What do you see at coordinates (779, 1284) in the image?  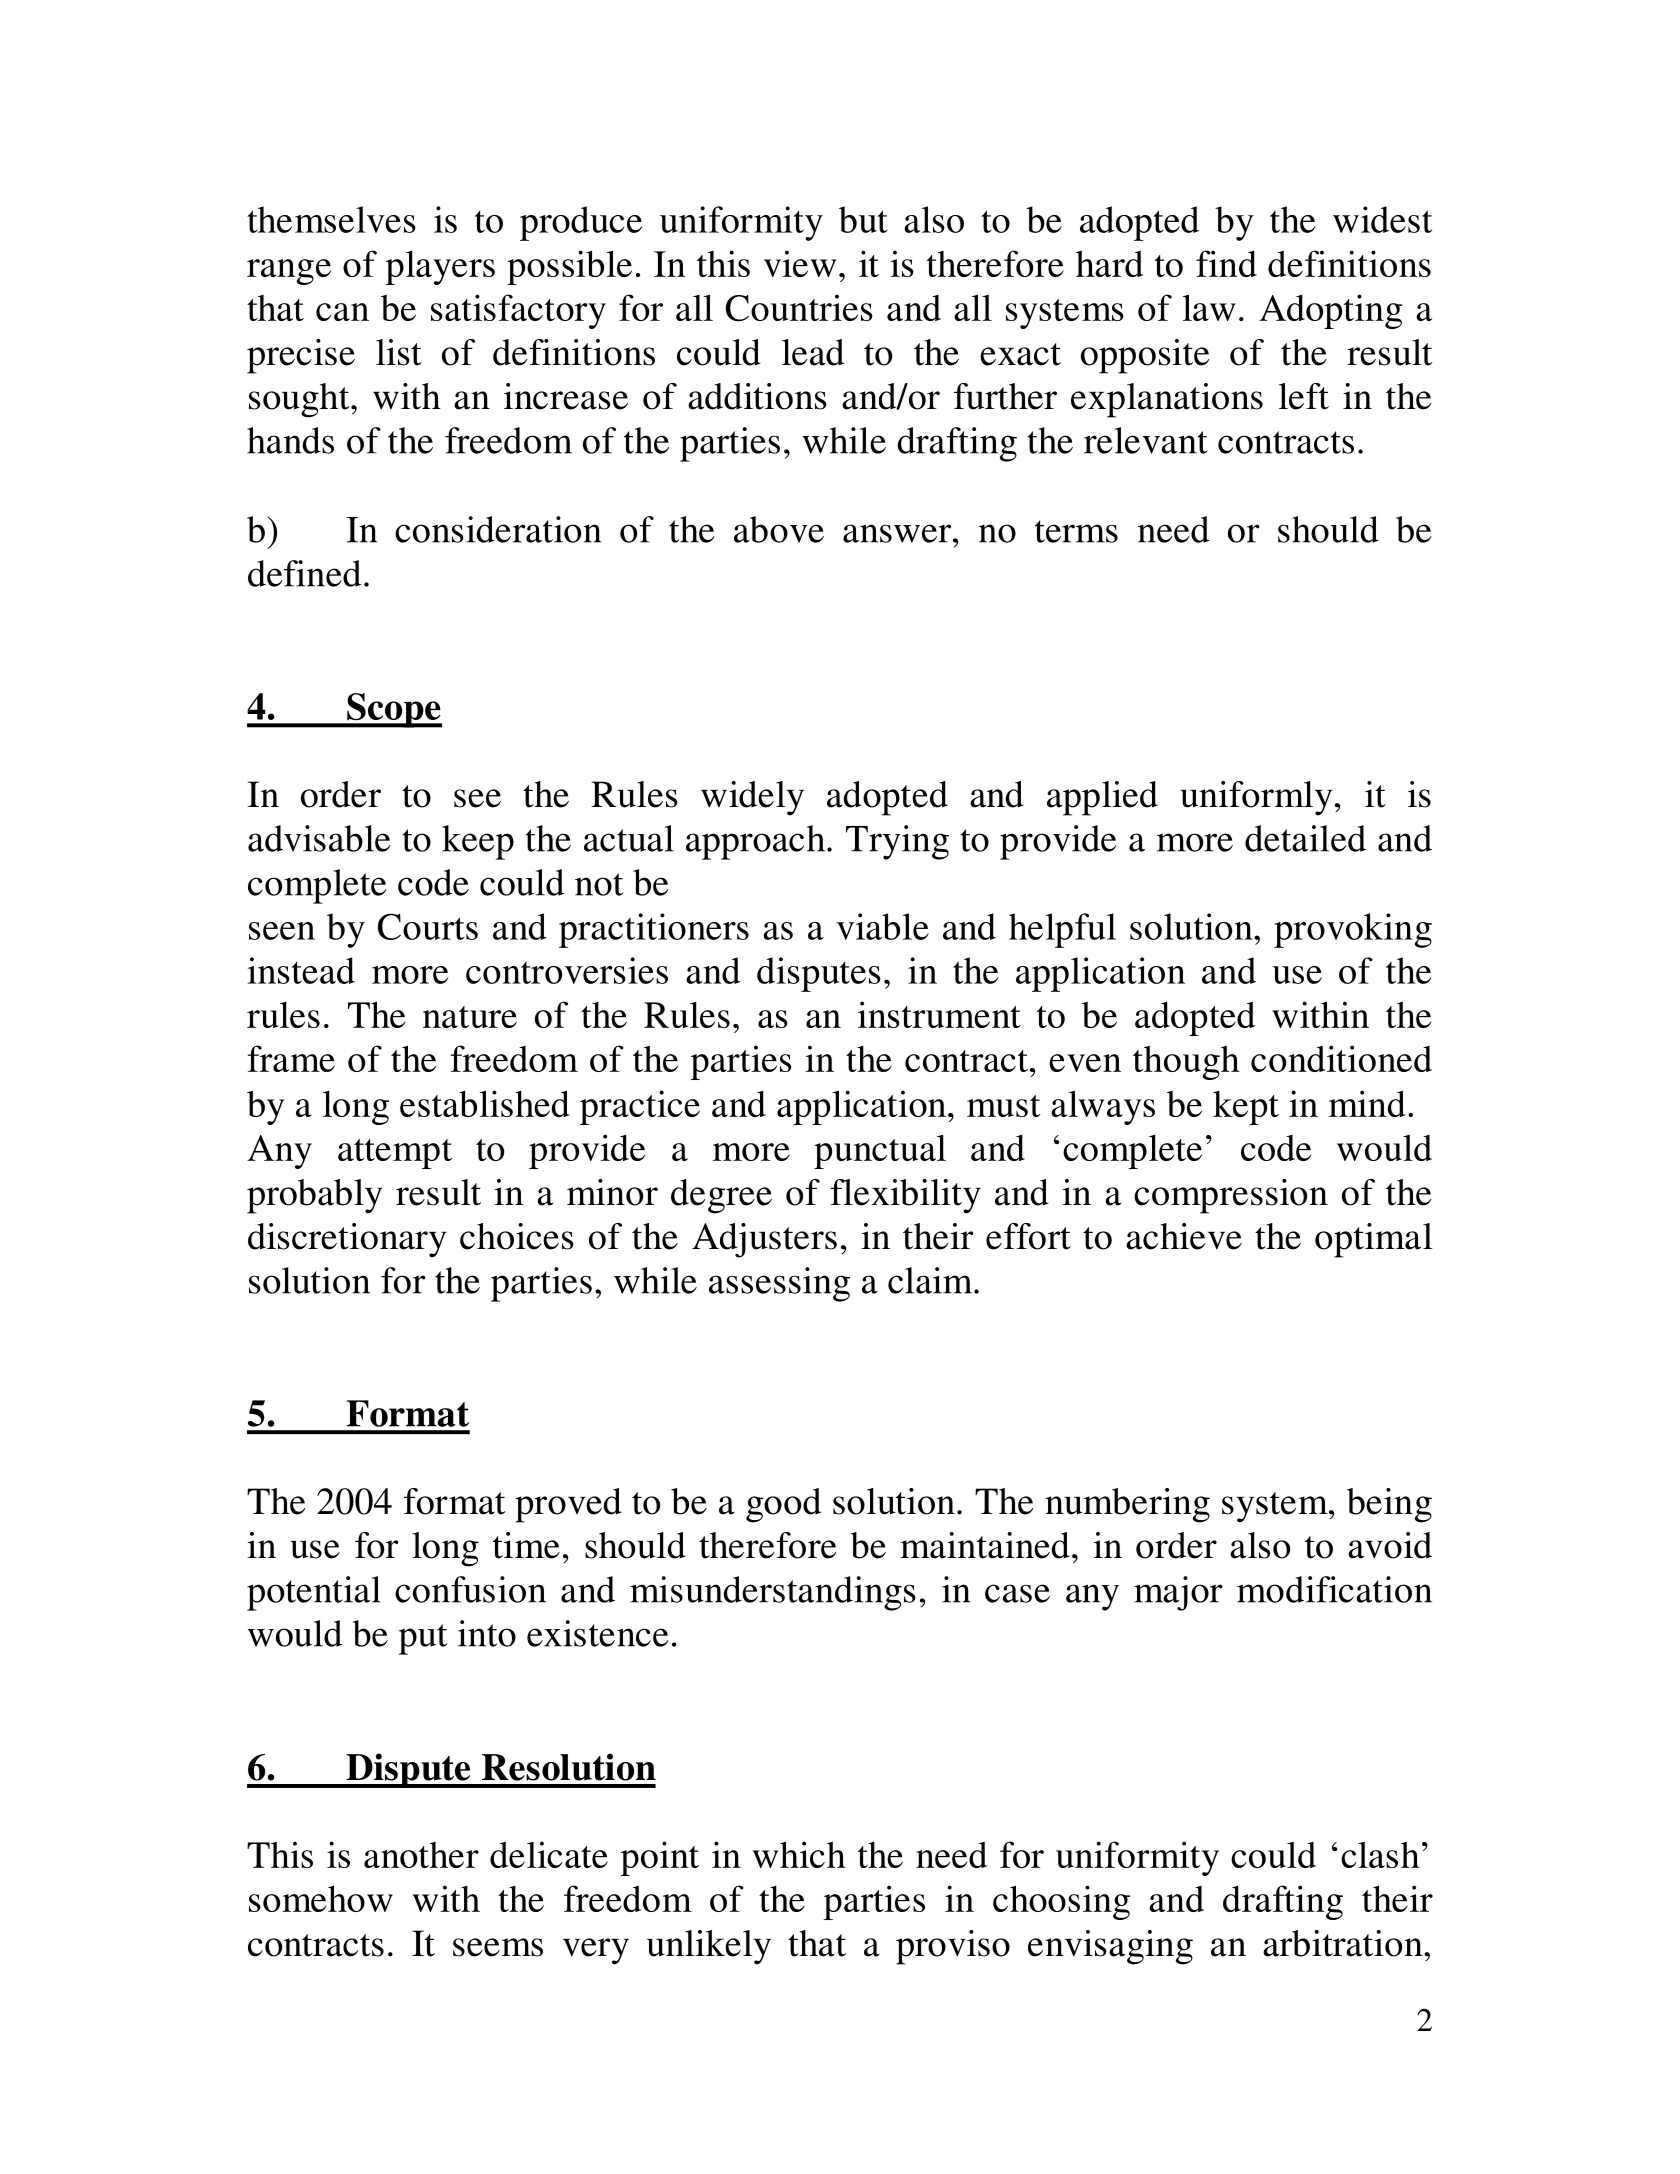 I see `assessing` at bounding box center [779, 1284].
